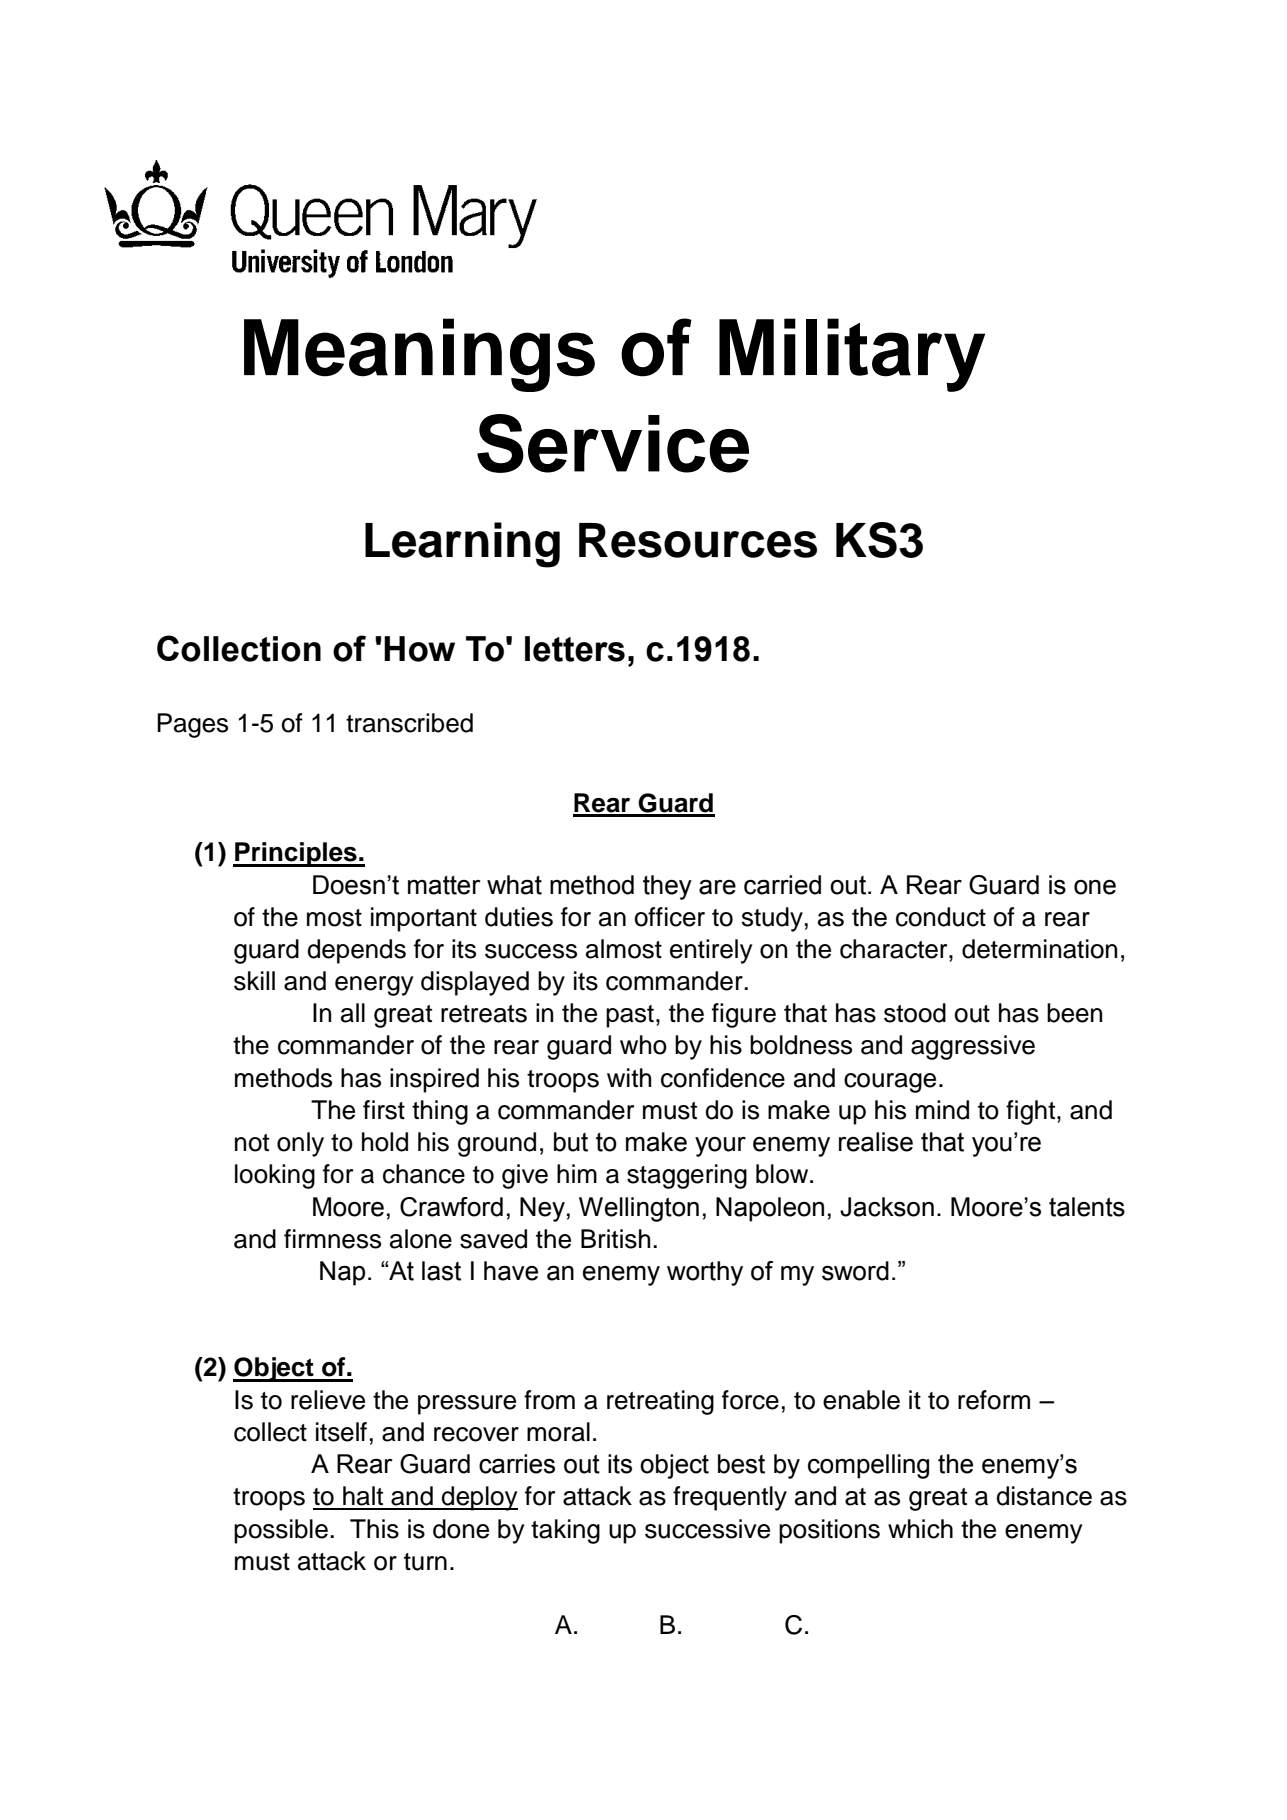  Describe the element at coordinates (419, 649) in the screenshot. I see `How` at that location.
